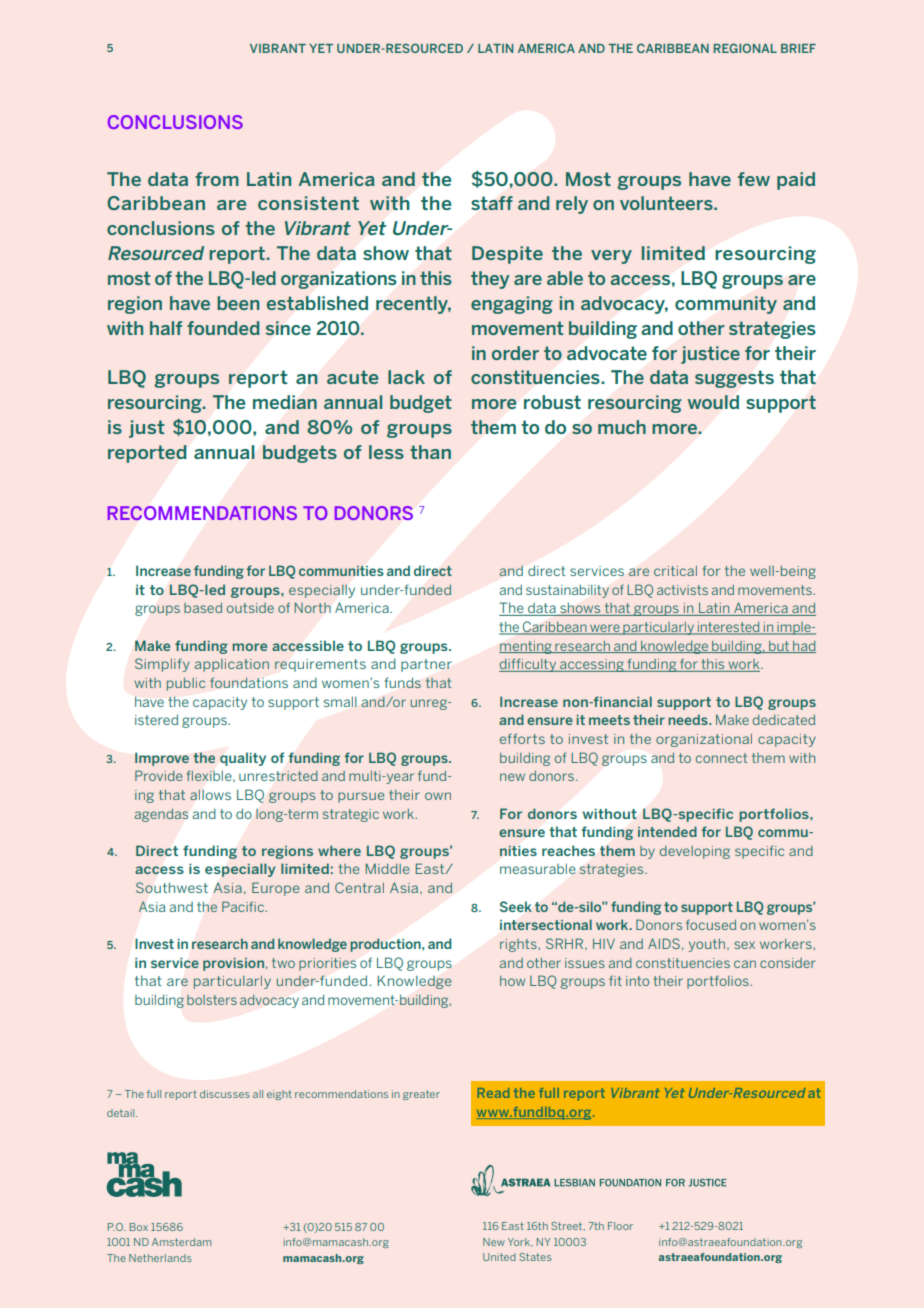 This document has width=924, height=1308. I want to click on critical, so click(675, 571).
